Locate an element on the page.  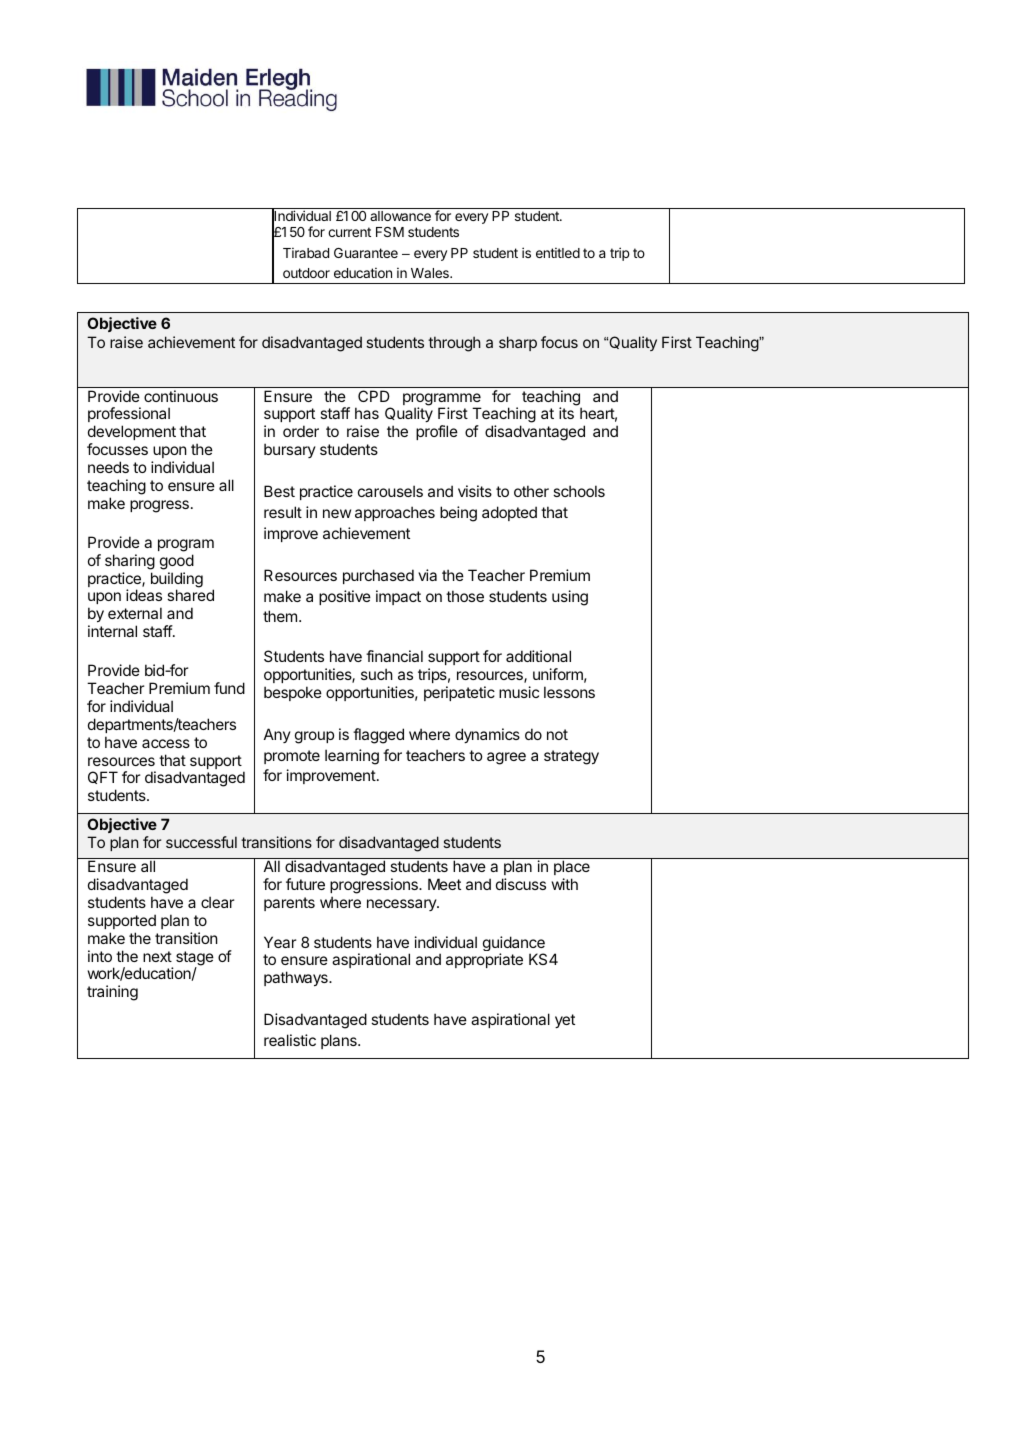
external is located at coordinates (135, 613).
